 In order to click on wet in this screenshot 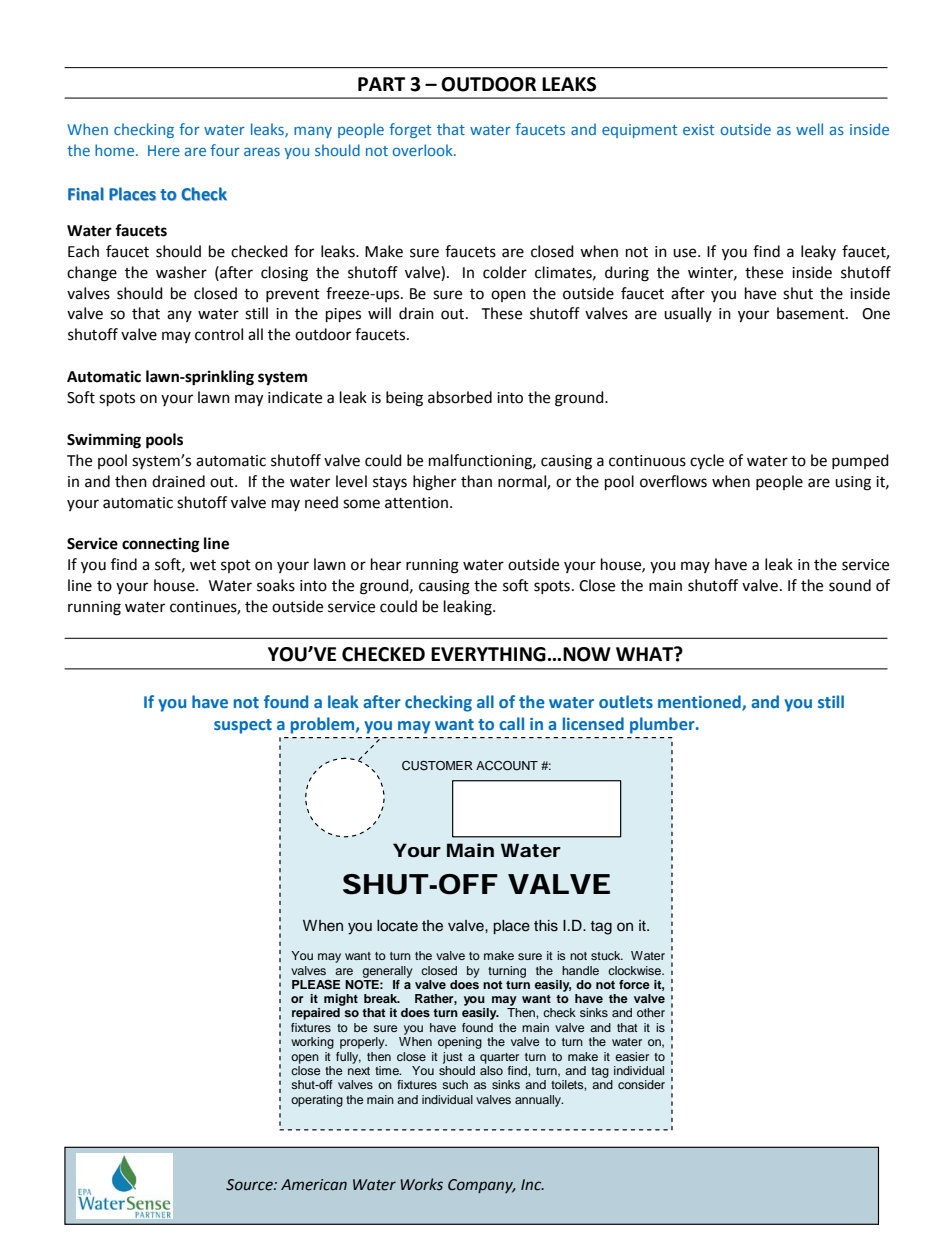, I will do `click(203, 565)`.
